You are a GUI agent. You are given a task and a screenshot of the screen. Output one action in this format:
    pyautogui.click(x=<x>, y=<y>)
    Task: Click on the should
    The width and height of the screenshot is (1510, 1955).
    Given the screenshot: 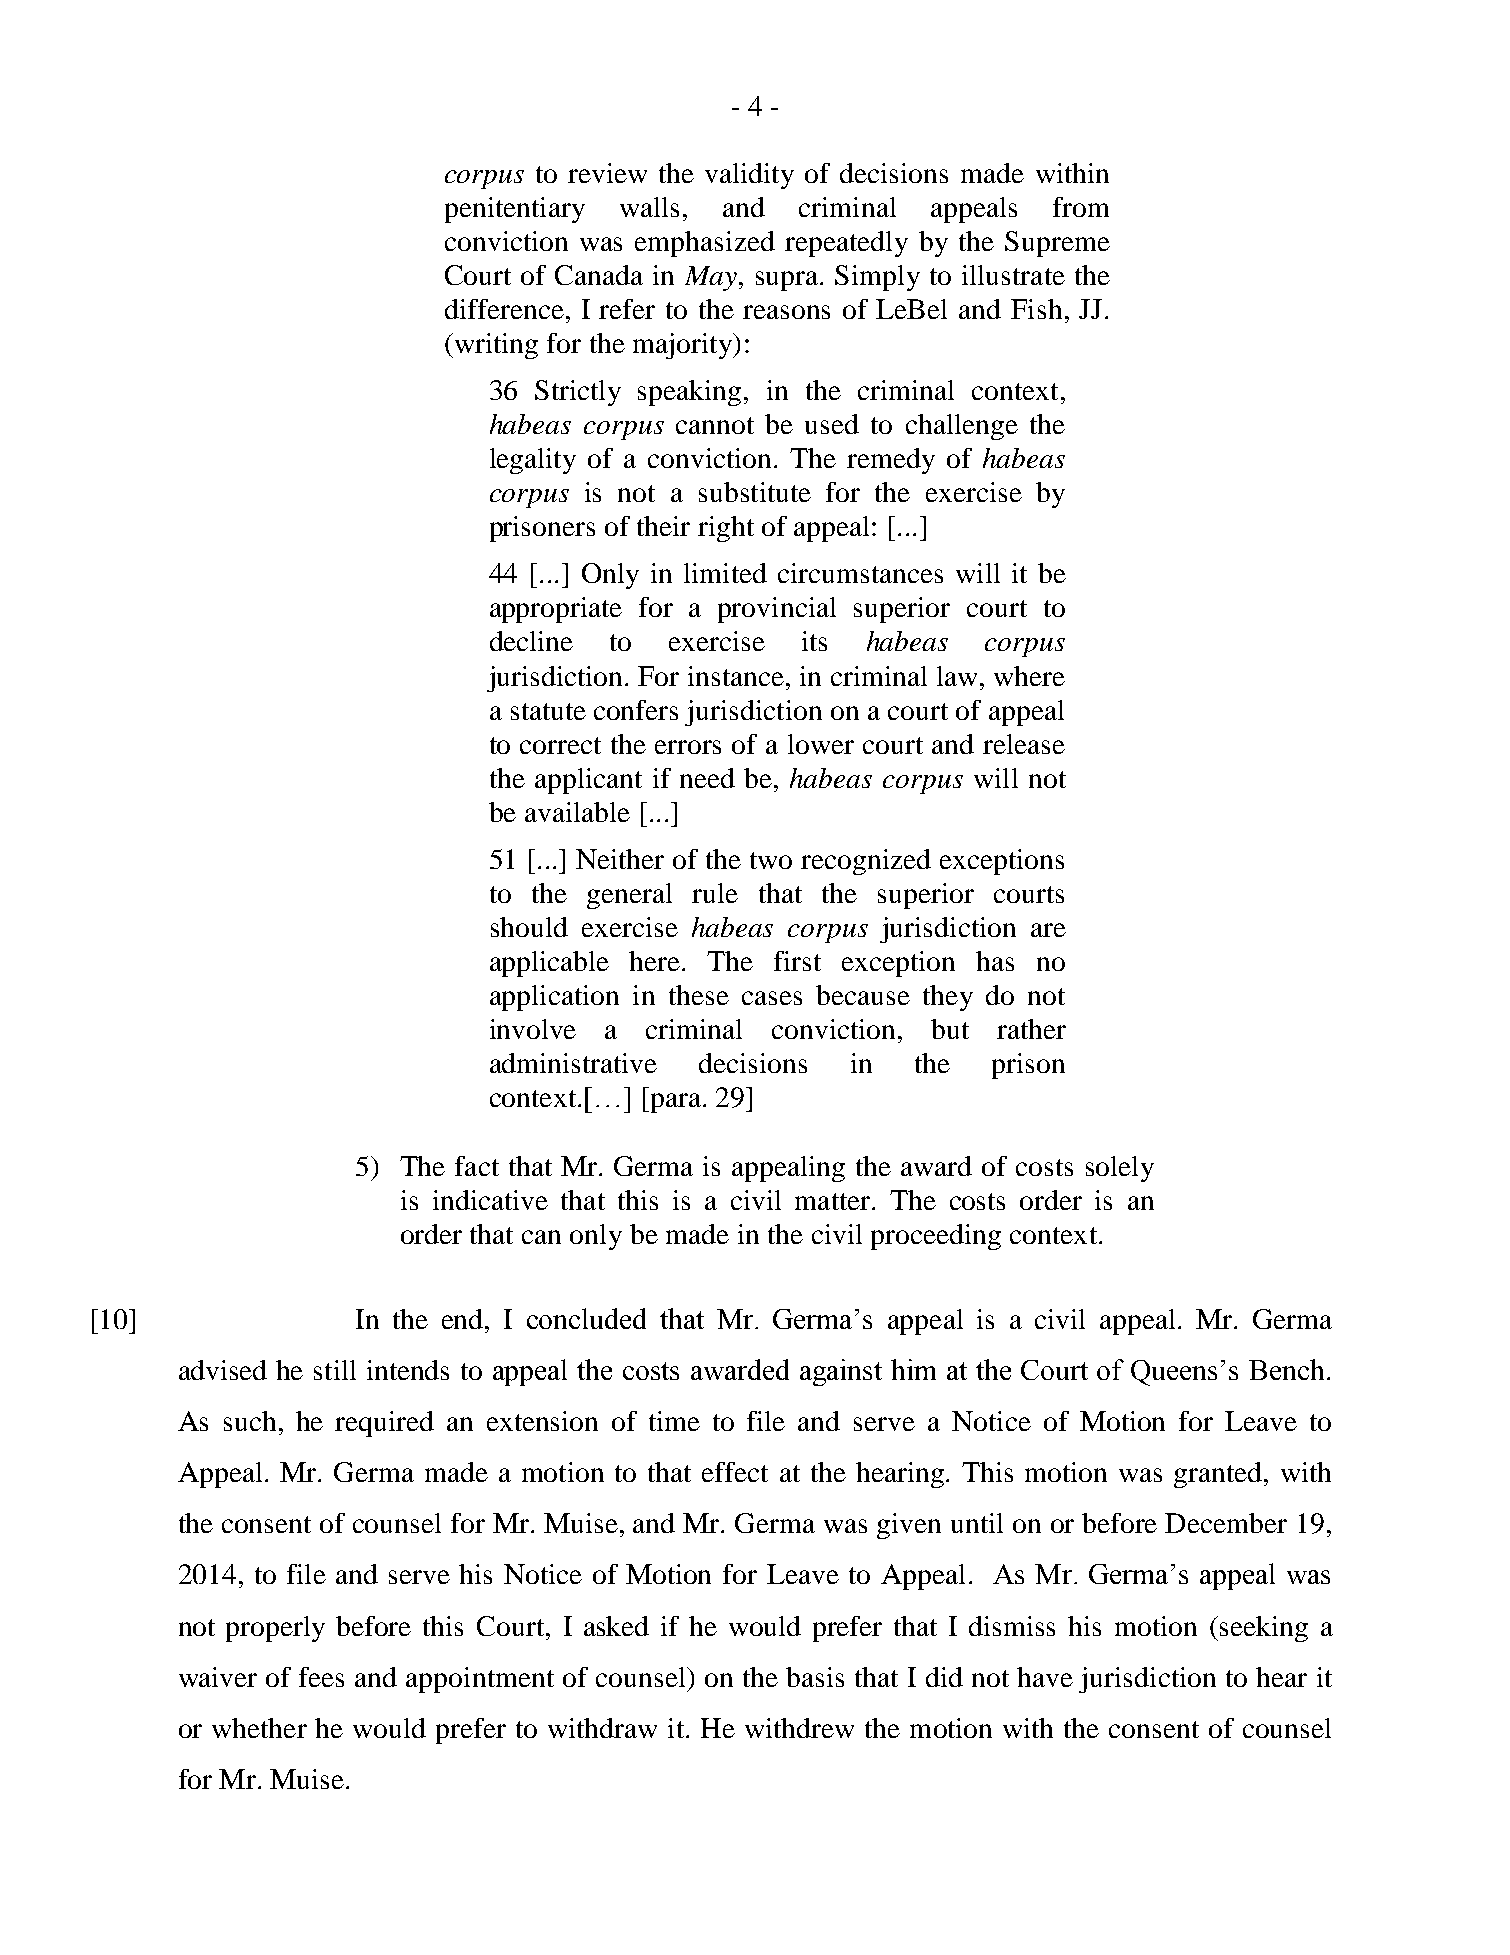 What is the action you would take?
    pyautogui.click(x=529, y=927)
